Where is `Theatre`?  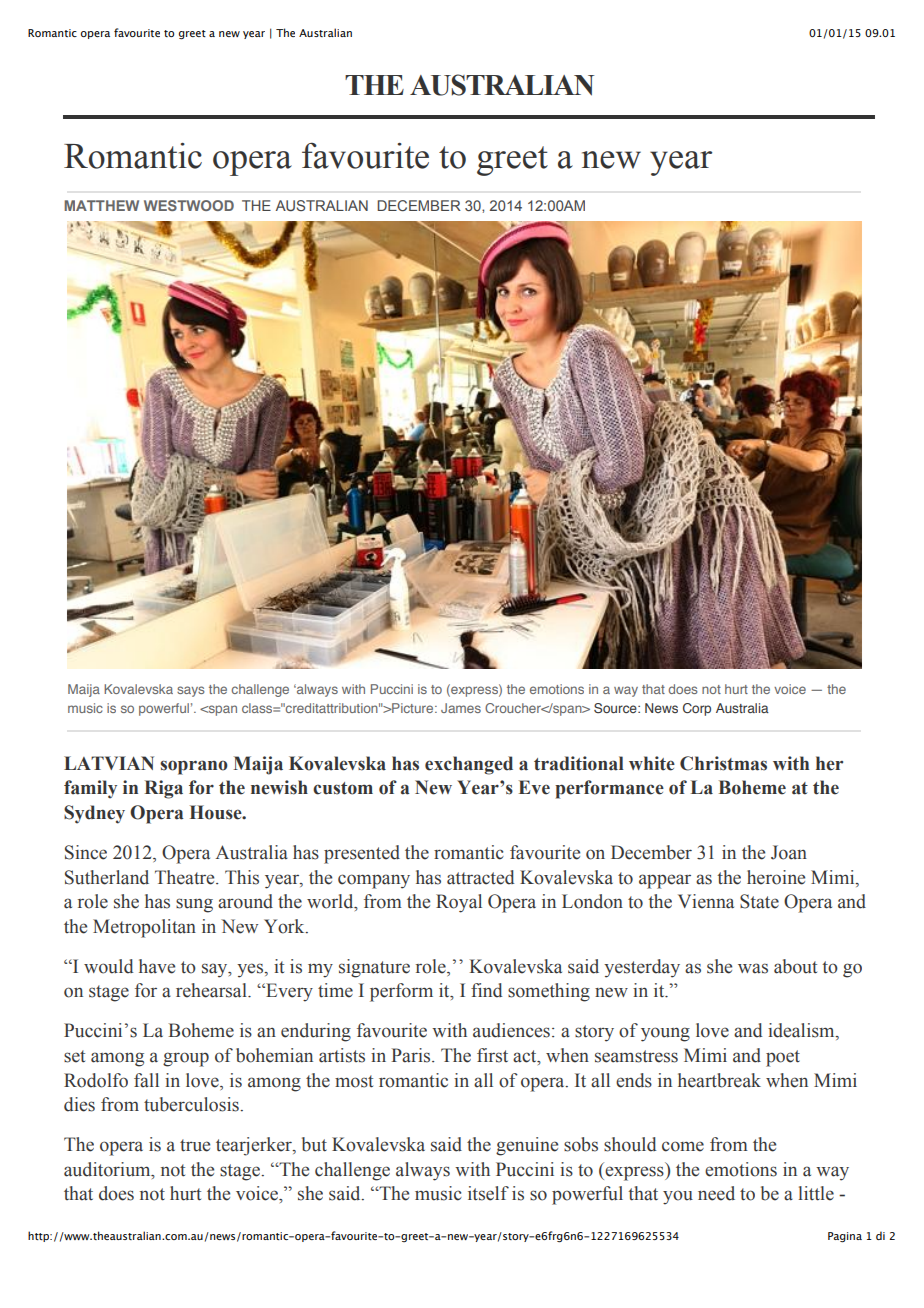 Theatre is located at coordinates (186, 877).
